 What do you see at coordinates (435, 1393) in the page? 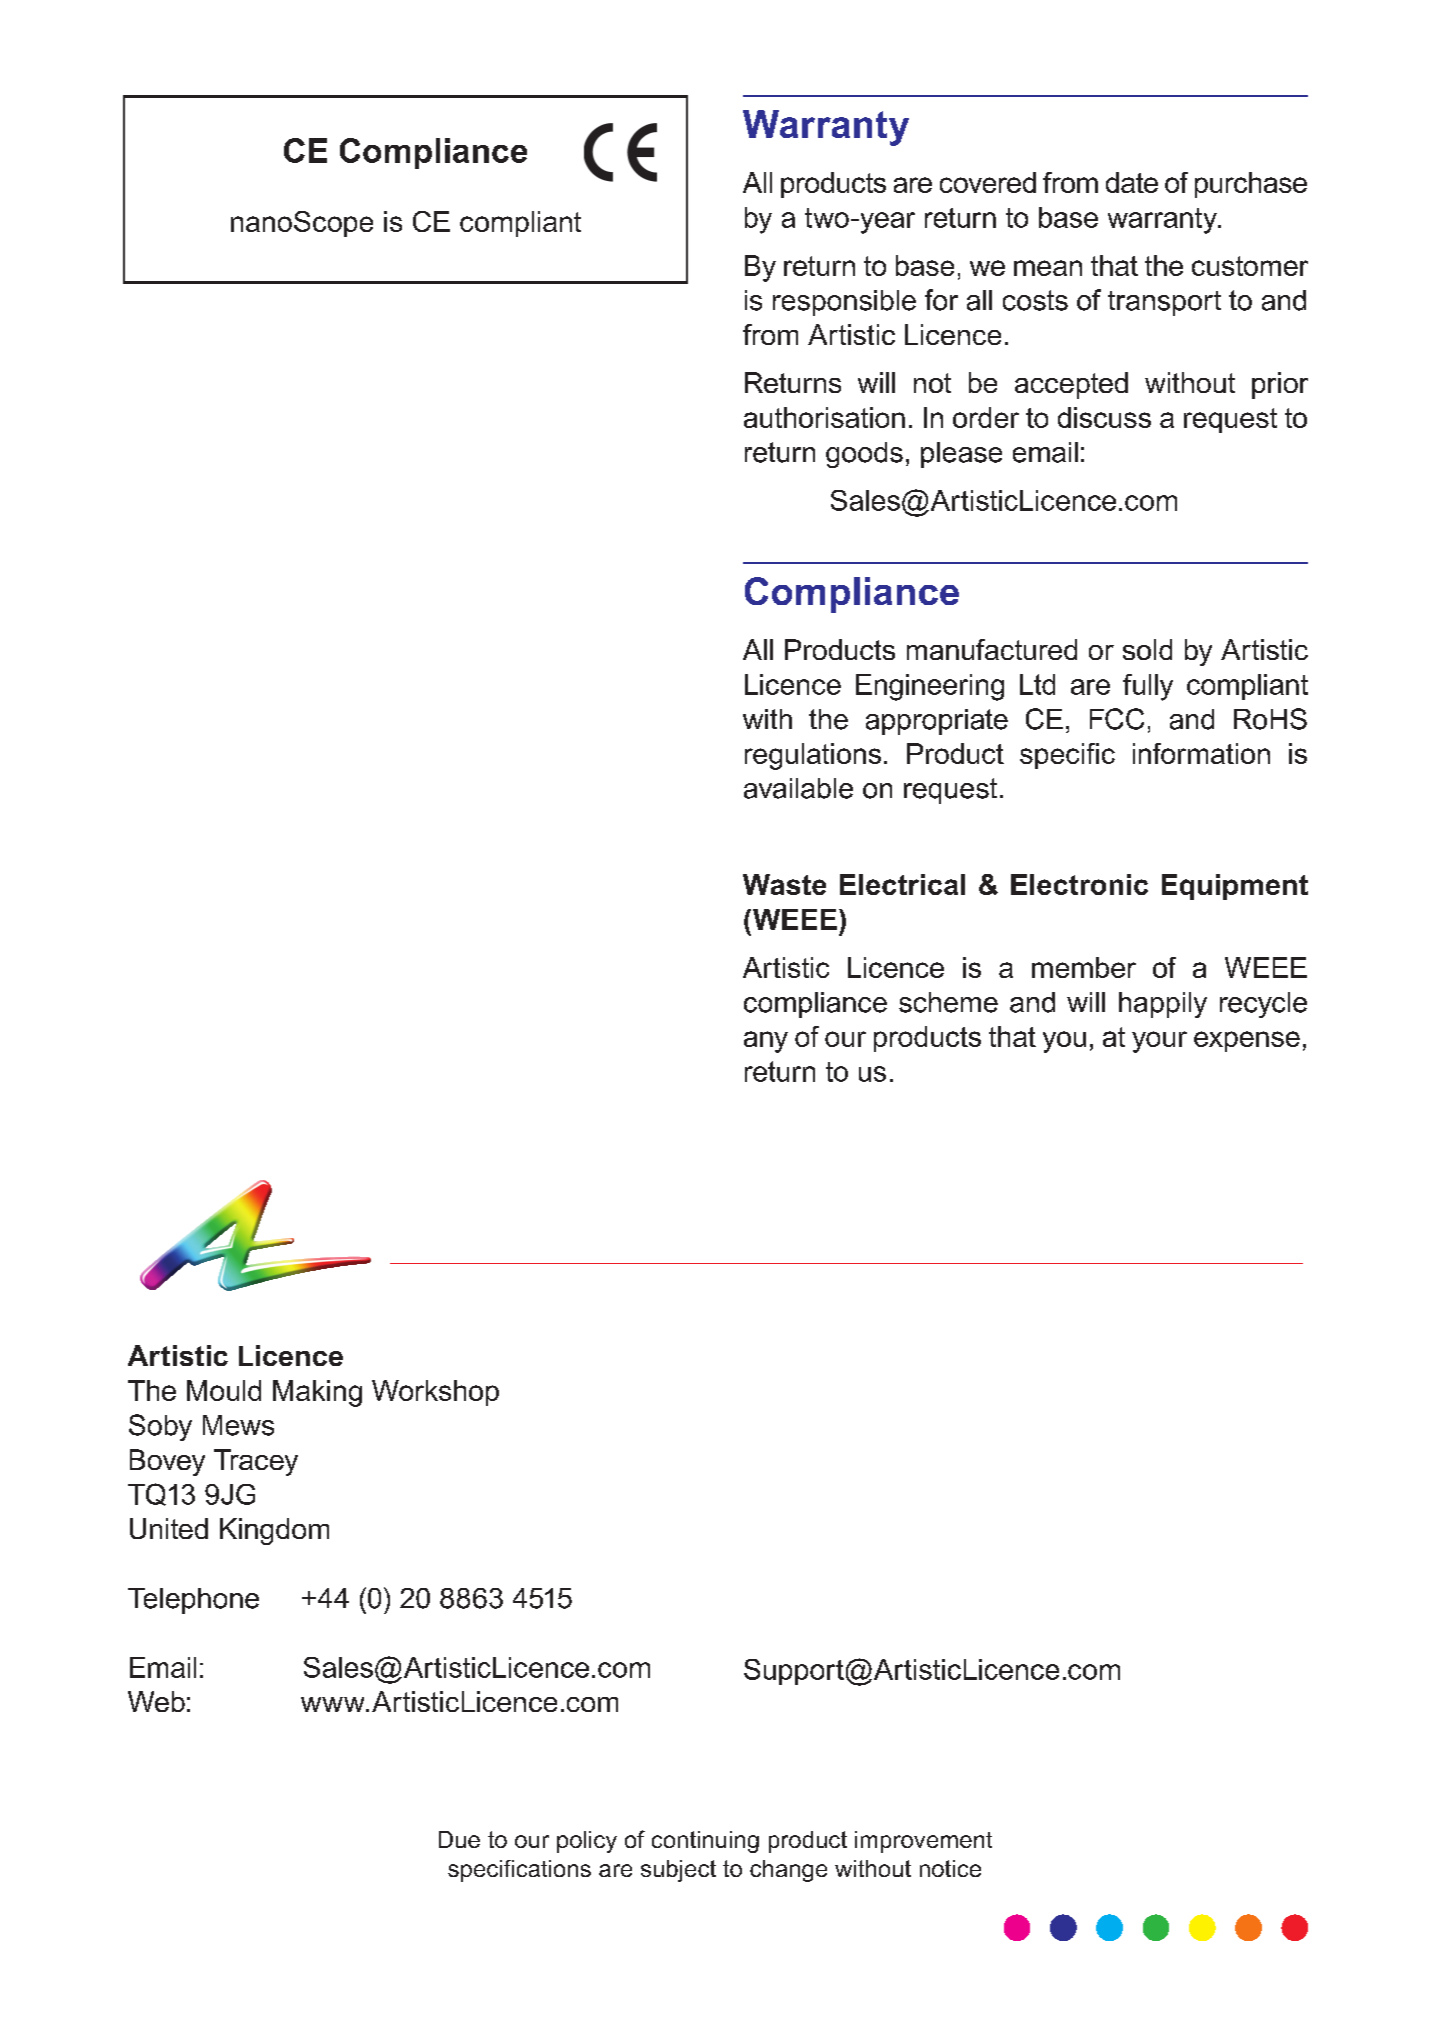
I see `Workshop` at bounding box center [435, 1393].
